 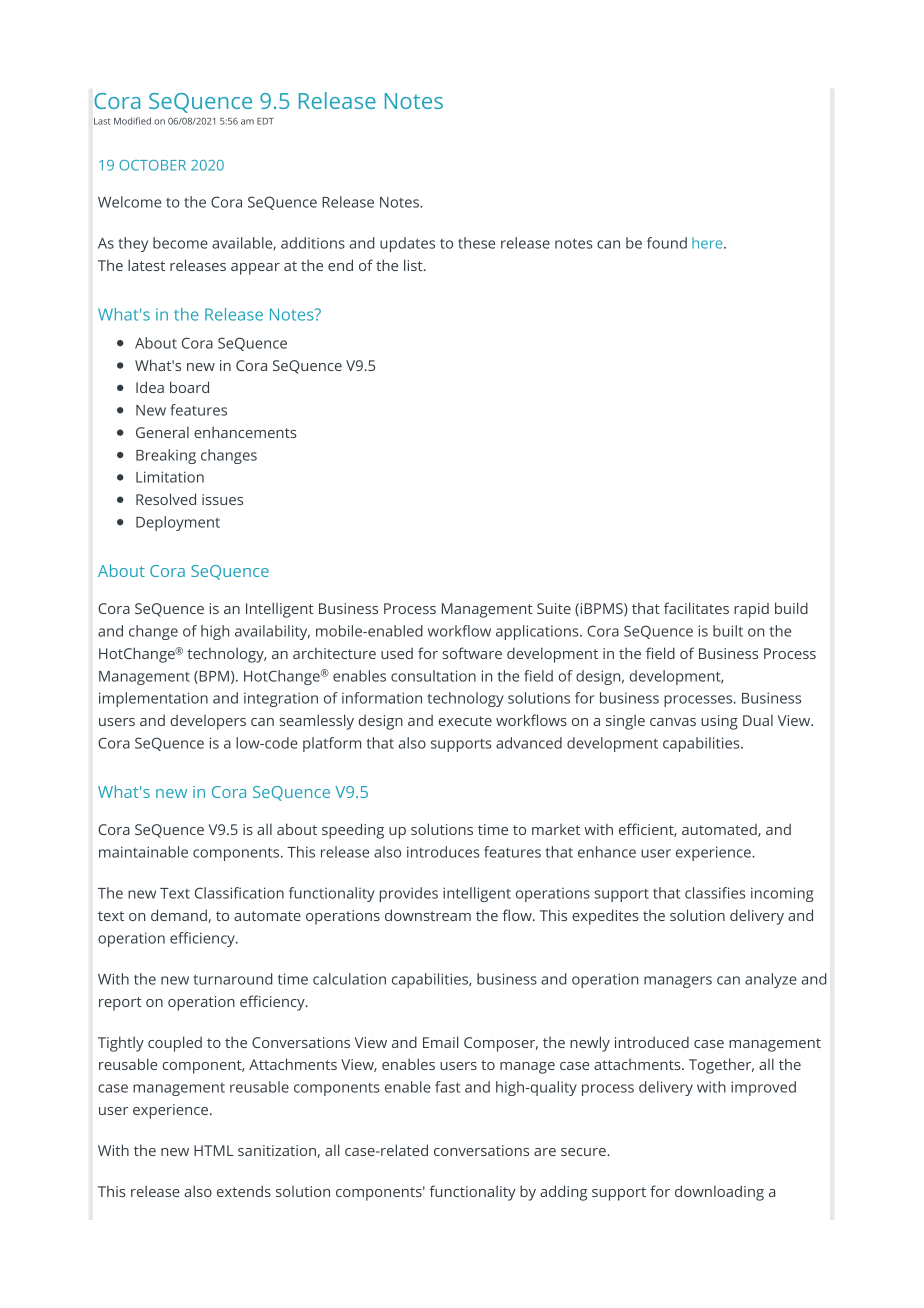 What do you see at coordinates (554, 608) in the screenshot?
I see `Suite` at bounding box center [554, 608].
